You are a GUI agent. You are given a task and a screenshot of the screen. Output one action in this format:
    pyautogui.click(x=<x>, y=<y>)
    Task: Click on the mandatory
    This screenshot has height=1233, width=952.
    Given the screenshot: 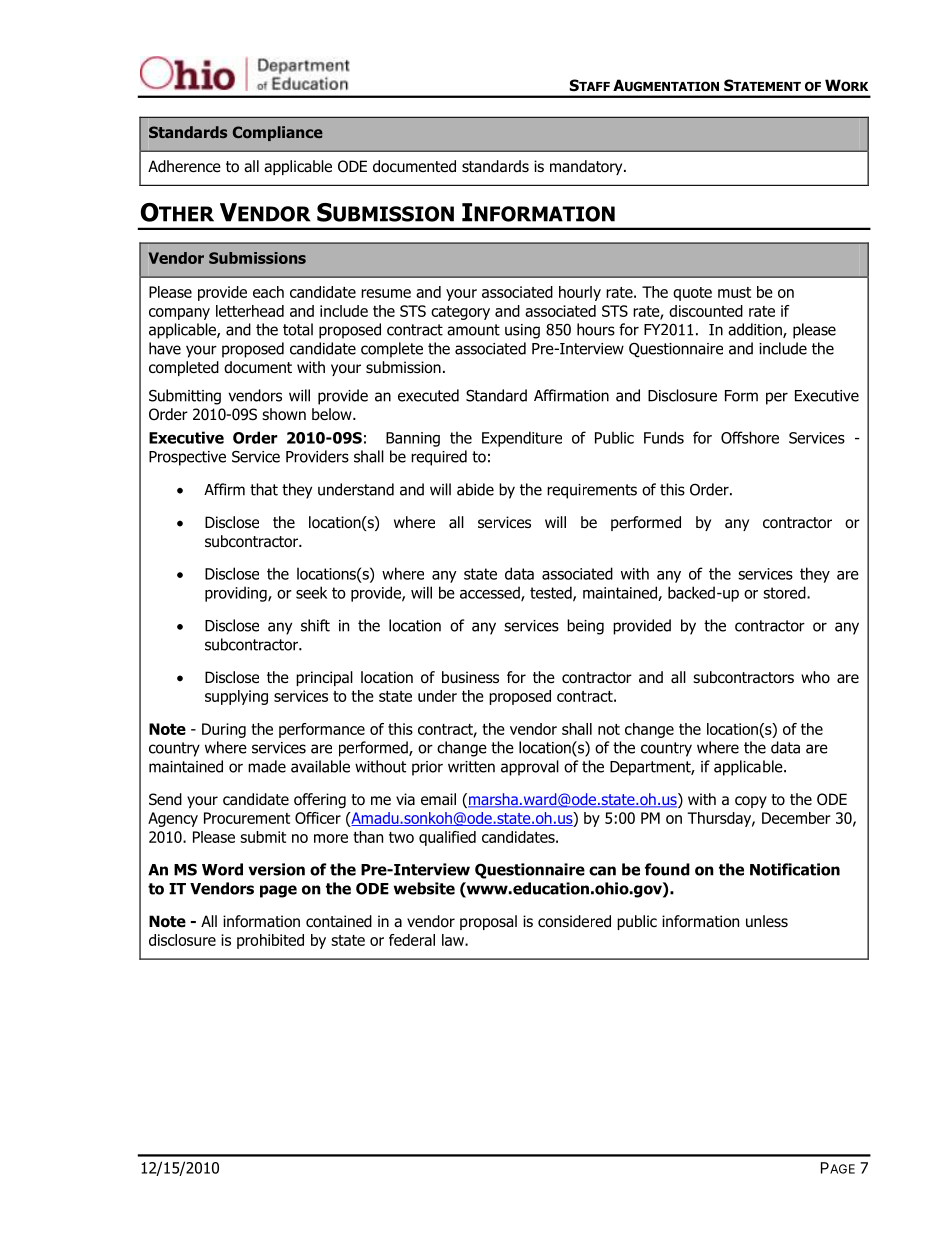 What is the action you would take?
    pyautogui.click(x=587, y=167)
